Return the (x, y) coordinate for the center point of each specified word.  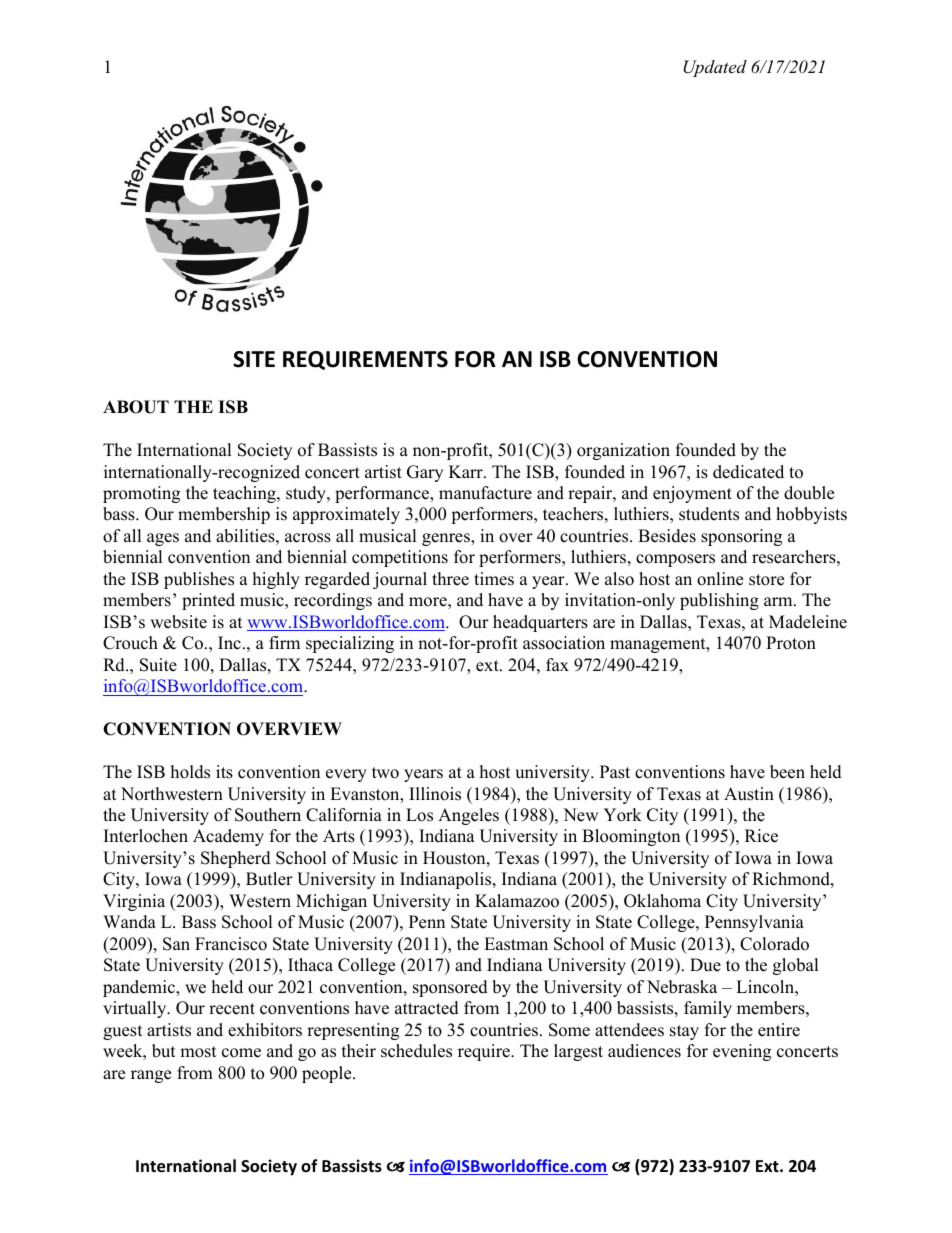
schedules (416, 1051)
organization (623, 451)
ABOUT (136, 407)
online (720, 579)
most (198, 1052)
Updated (715, 68)
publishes (199, 580)
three (450, 579)
